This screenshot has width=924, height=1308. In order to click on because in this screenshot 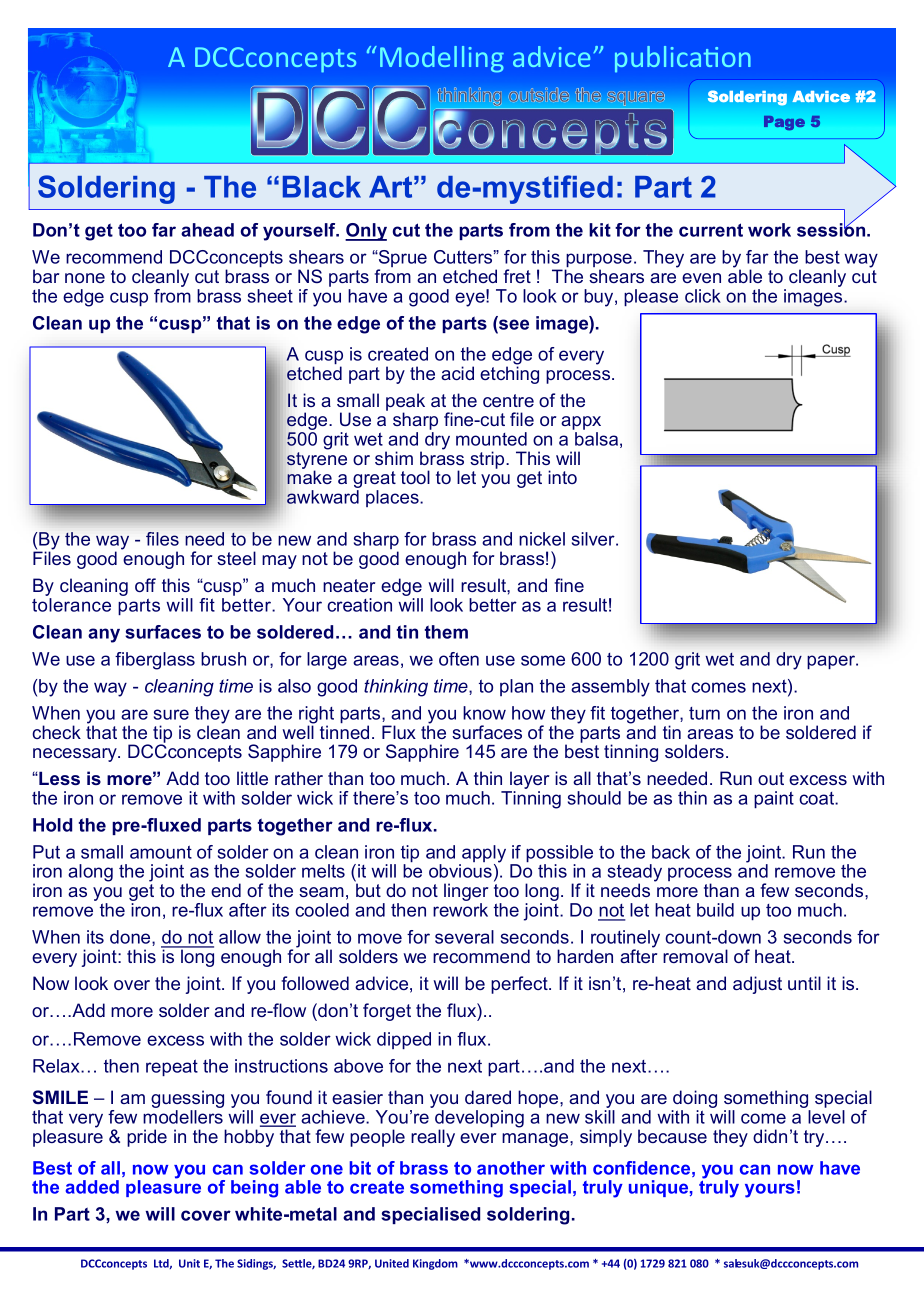, I will do `click(672, 1136)`.
